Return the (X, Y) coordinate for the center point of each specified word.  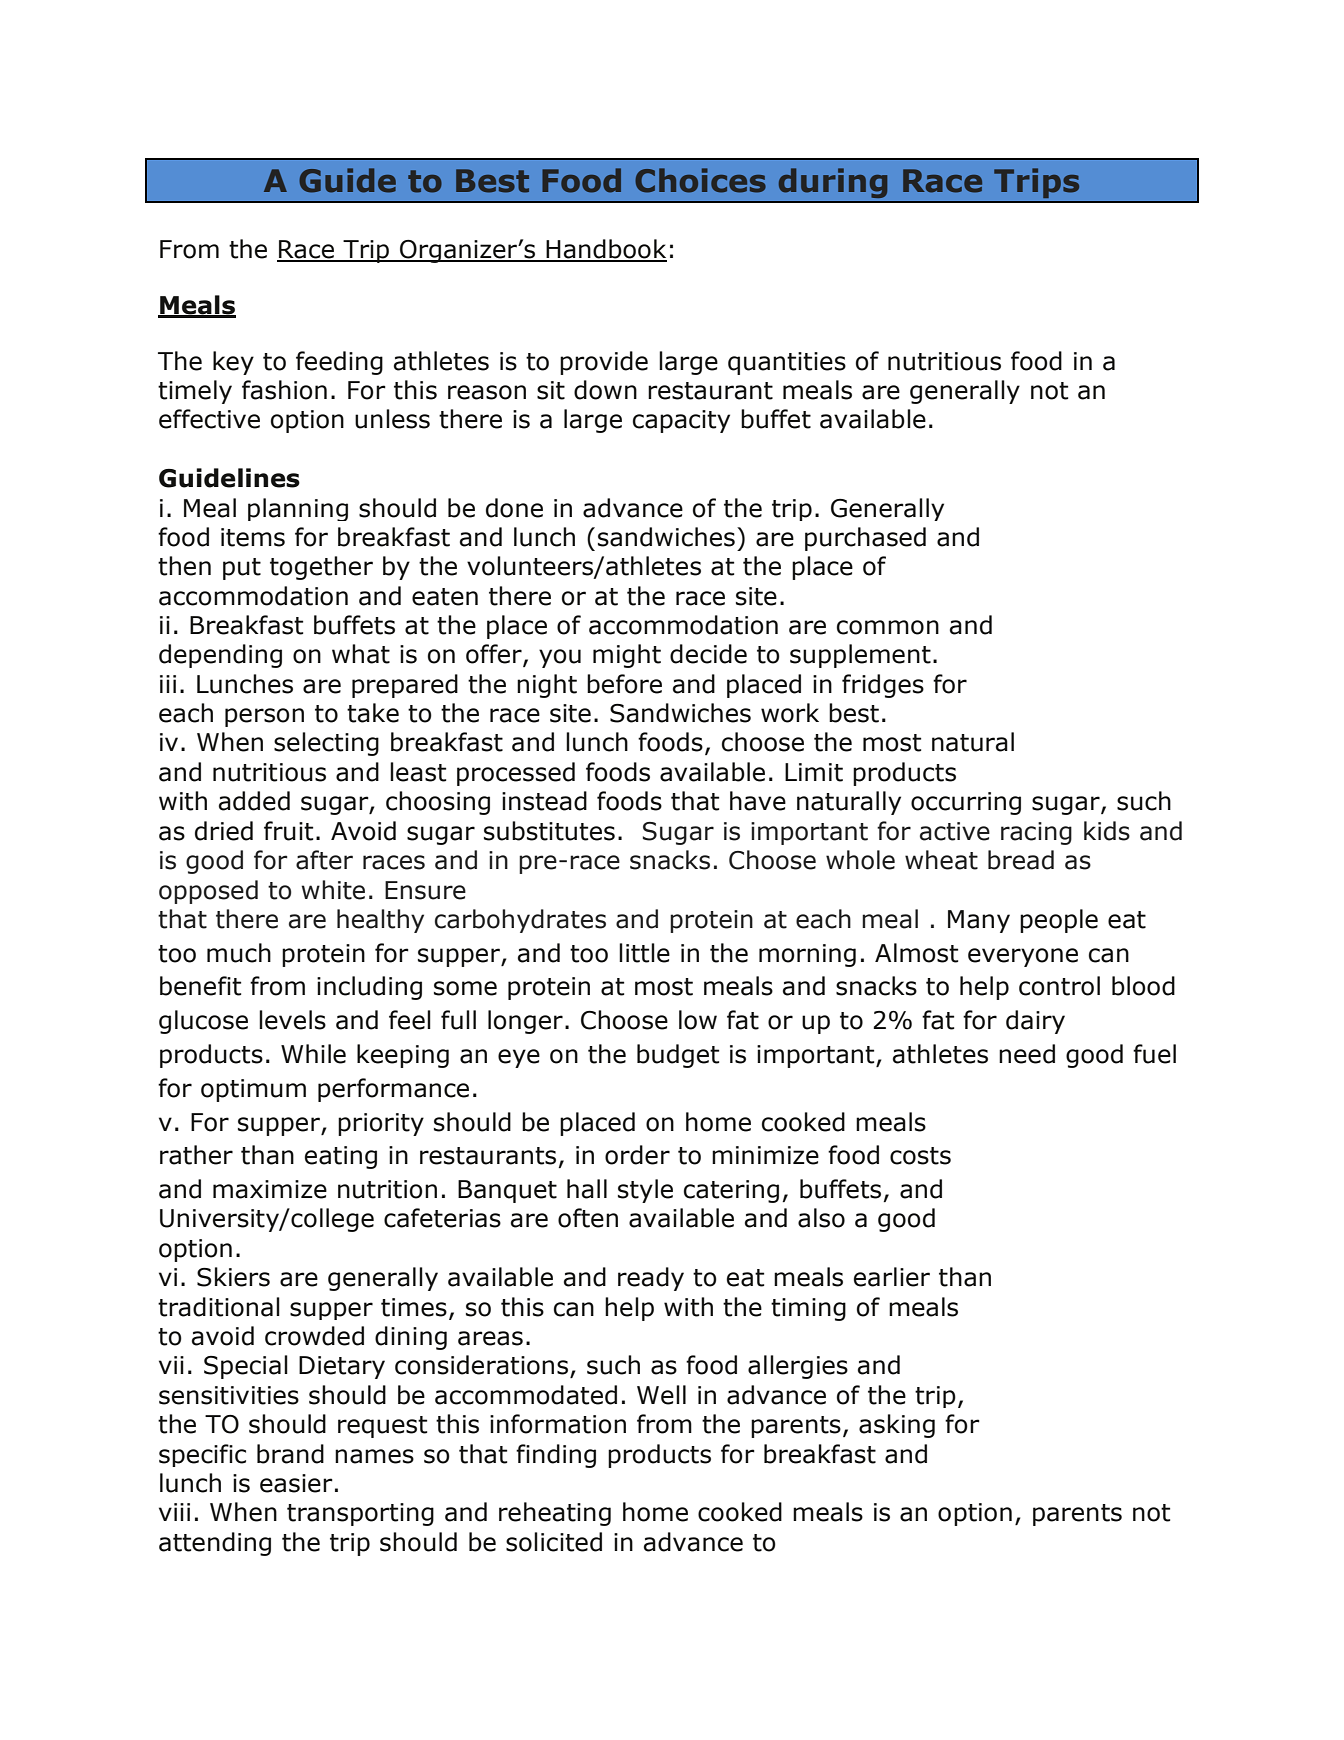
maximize (270, 1189)
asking (897, 1426)
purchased (865, 539)
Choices (700, 180)
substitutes (549, 831)
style (645, 1191)
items (253, 537)
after (324, 860)
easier (296, 1483)
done (514, 508)
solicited (554, 1542)
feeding (339, 363)
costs (920, 1156)
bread (1021, 860)
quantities (787, 363)
